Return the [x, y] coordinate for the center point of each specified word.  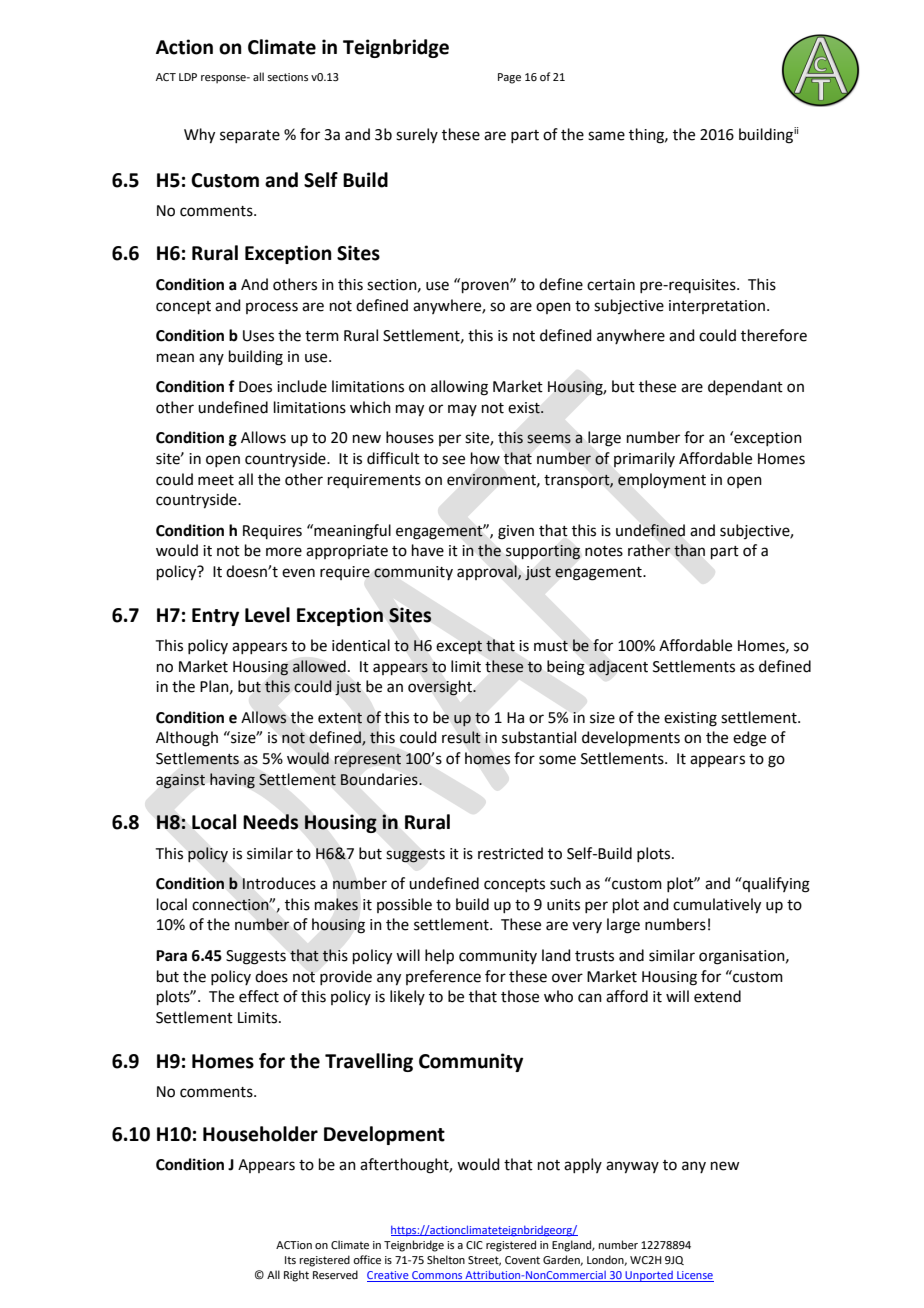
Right [296, 1276]
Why [199, 136]
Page [509, 78]
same [606, 136]
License [694, 1276]
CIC [474, 1245]
